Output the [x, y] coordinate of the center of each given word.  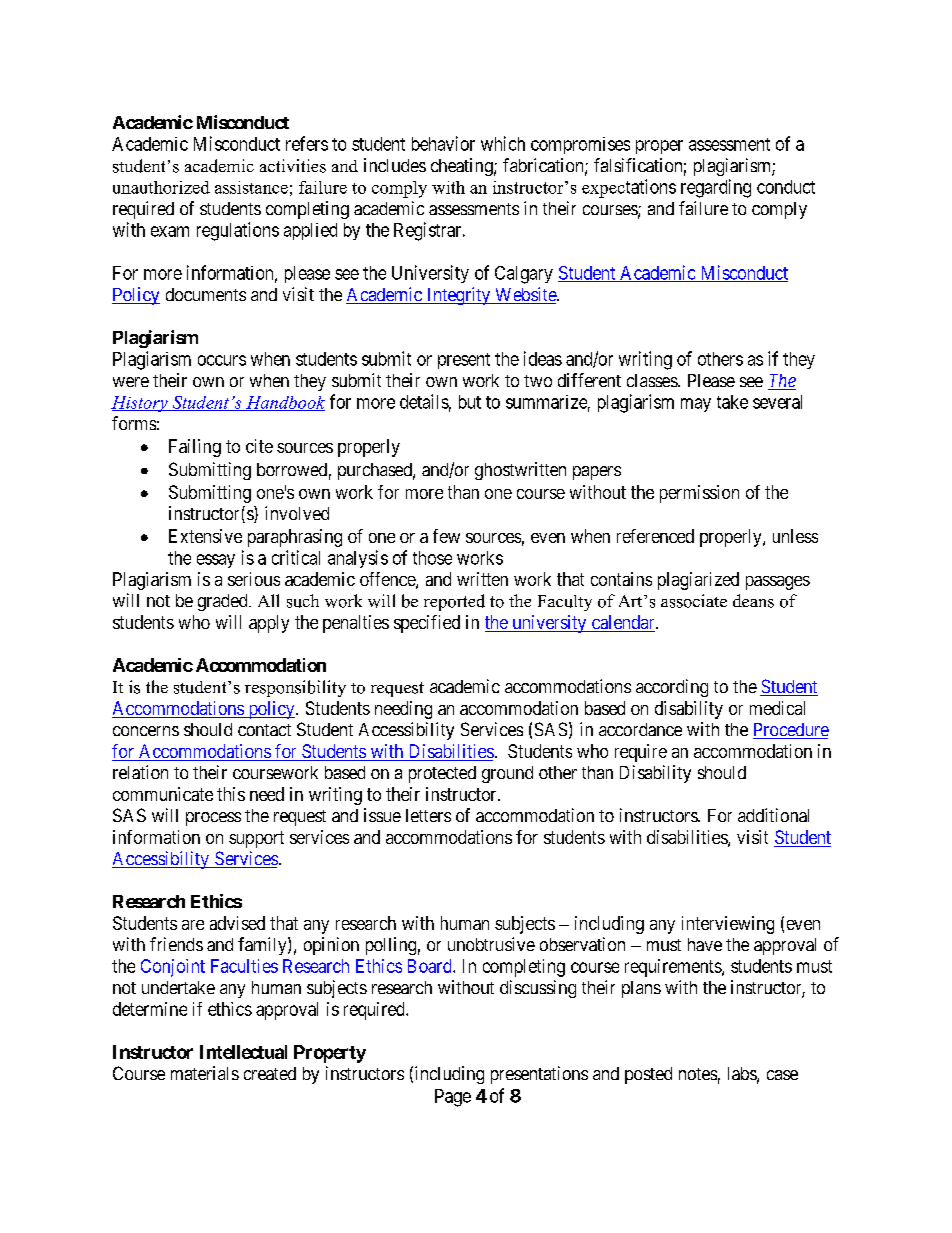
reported [454, 602]
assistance [251, 187]
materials [205, 1073]
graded [224, 602]
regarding [716, 188]
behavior [443, 143]
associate [694, 601]
